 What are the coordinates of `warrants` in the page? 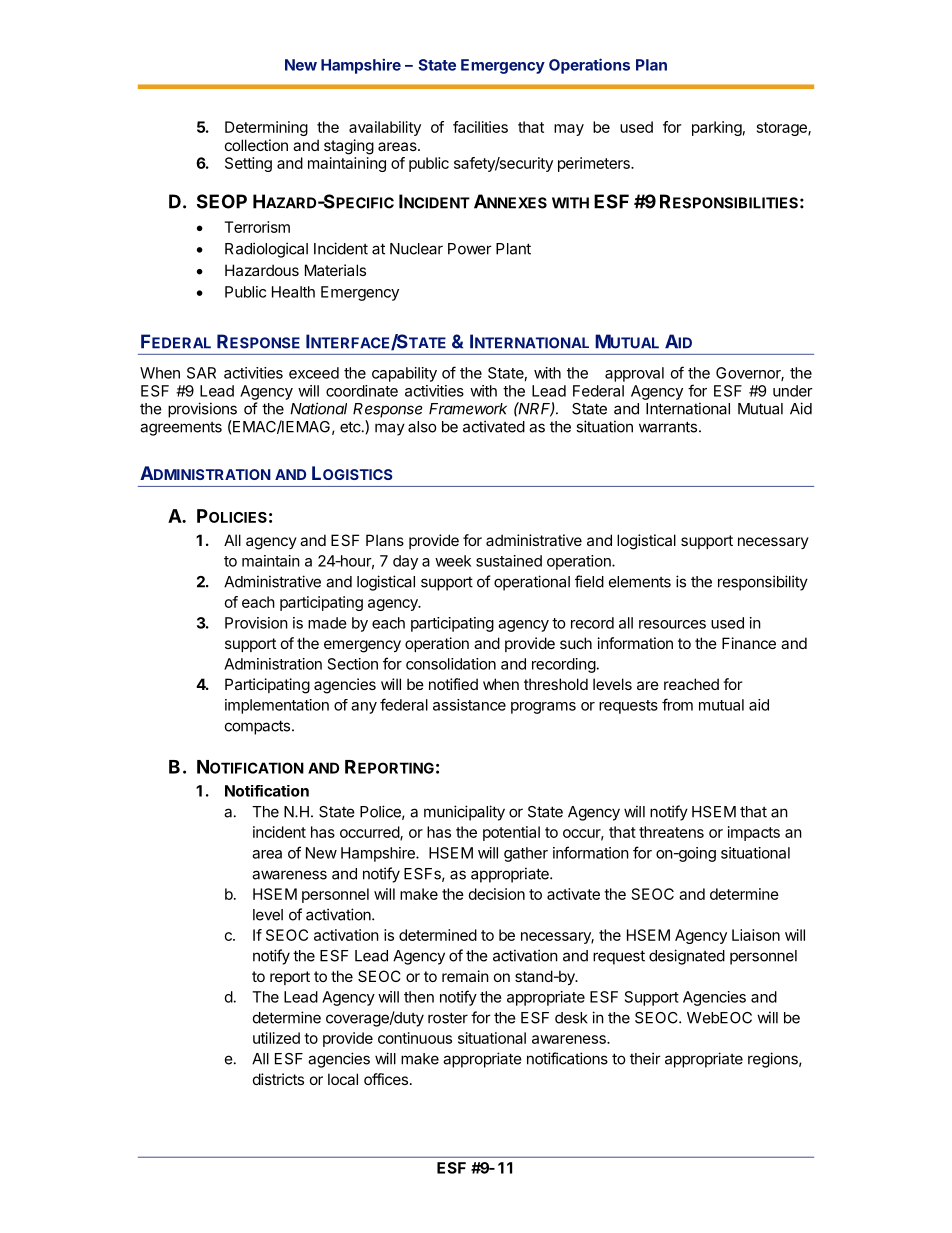 It's located at (668, 427).
